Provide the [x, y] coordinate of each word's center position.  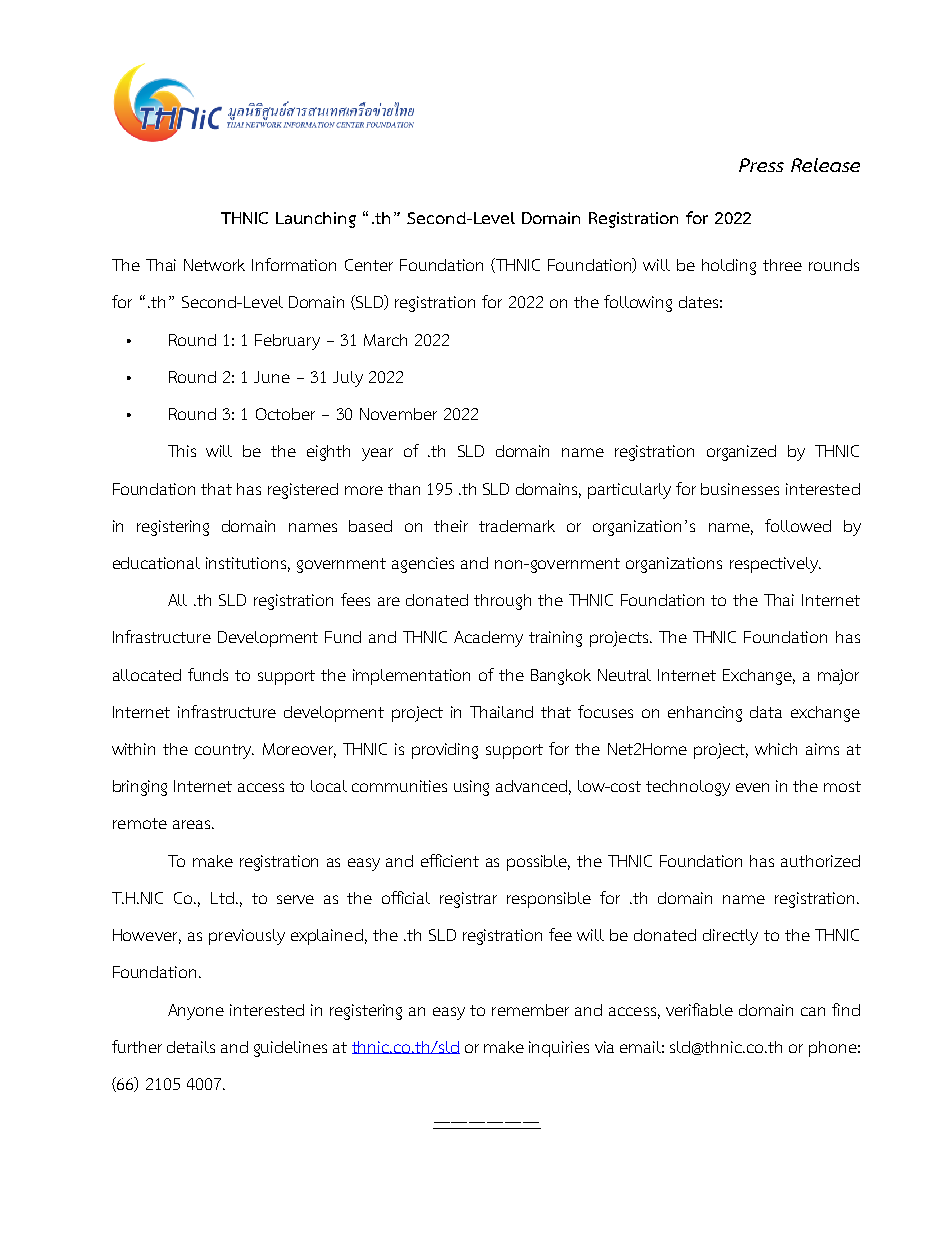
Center [369, 265]
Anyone [196, 1012]
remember [530, 1010]
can [813, 1011]
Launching [316, 220]
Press [761, 165]
